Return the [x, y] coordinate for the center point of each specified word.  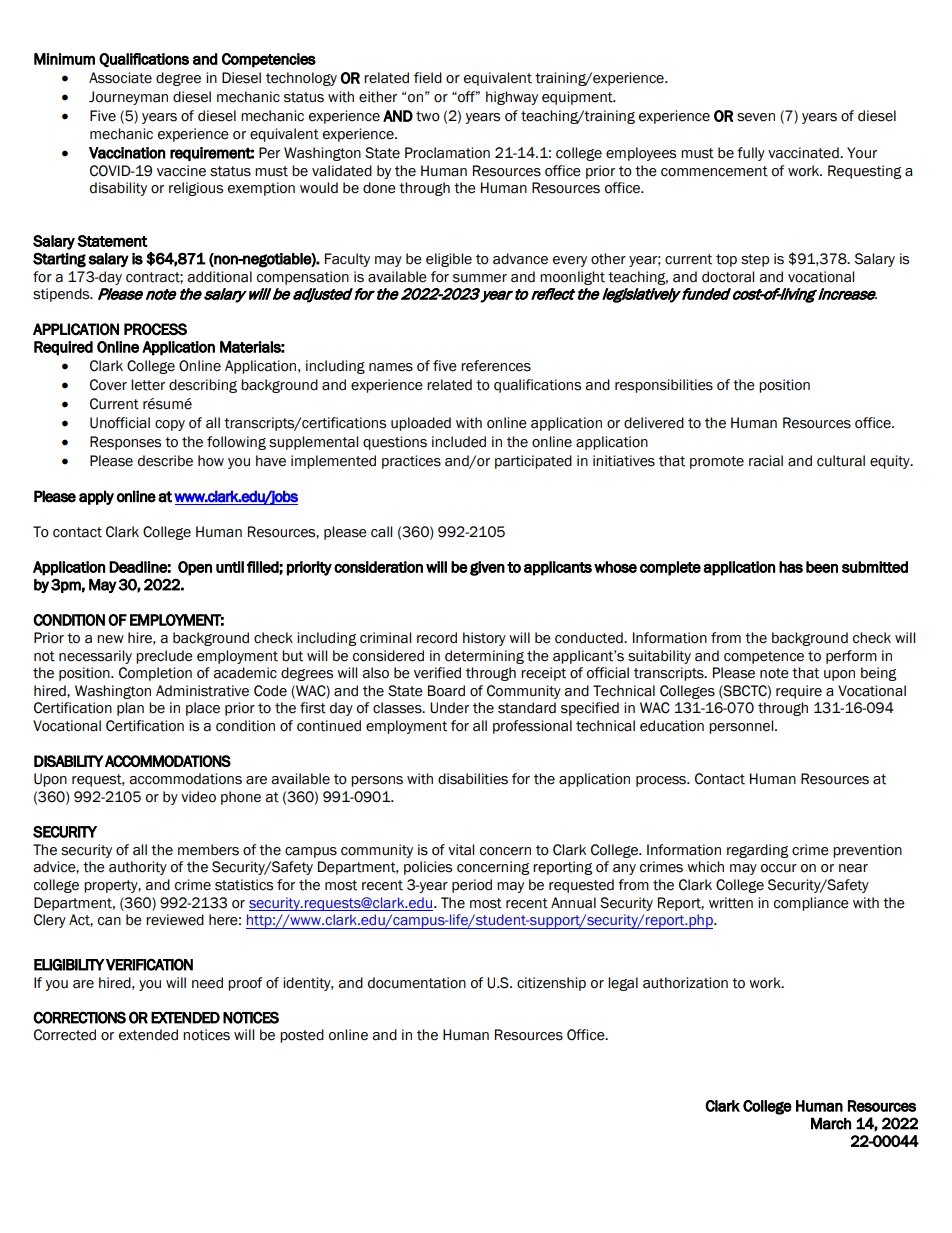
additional [219, 277]
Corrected [65, 1035]
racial [766, 461]
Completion [155, 674]
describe [165, 461]
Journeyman [128, 98]
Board [446, 691]
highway [512, 98]
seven [756, 117]
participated [533, 462]
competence [764, 657]
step [755, 260]
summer [480, 278]
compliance [811, 904]
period [472, 886]
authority [138, 868]
